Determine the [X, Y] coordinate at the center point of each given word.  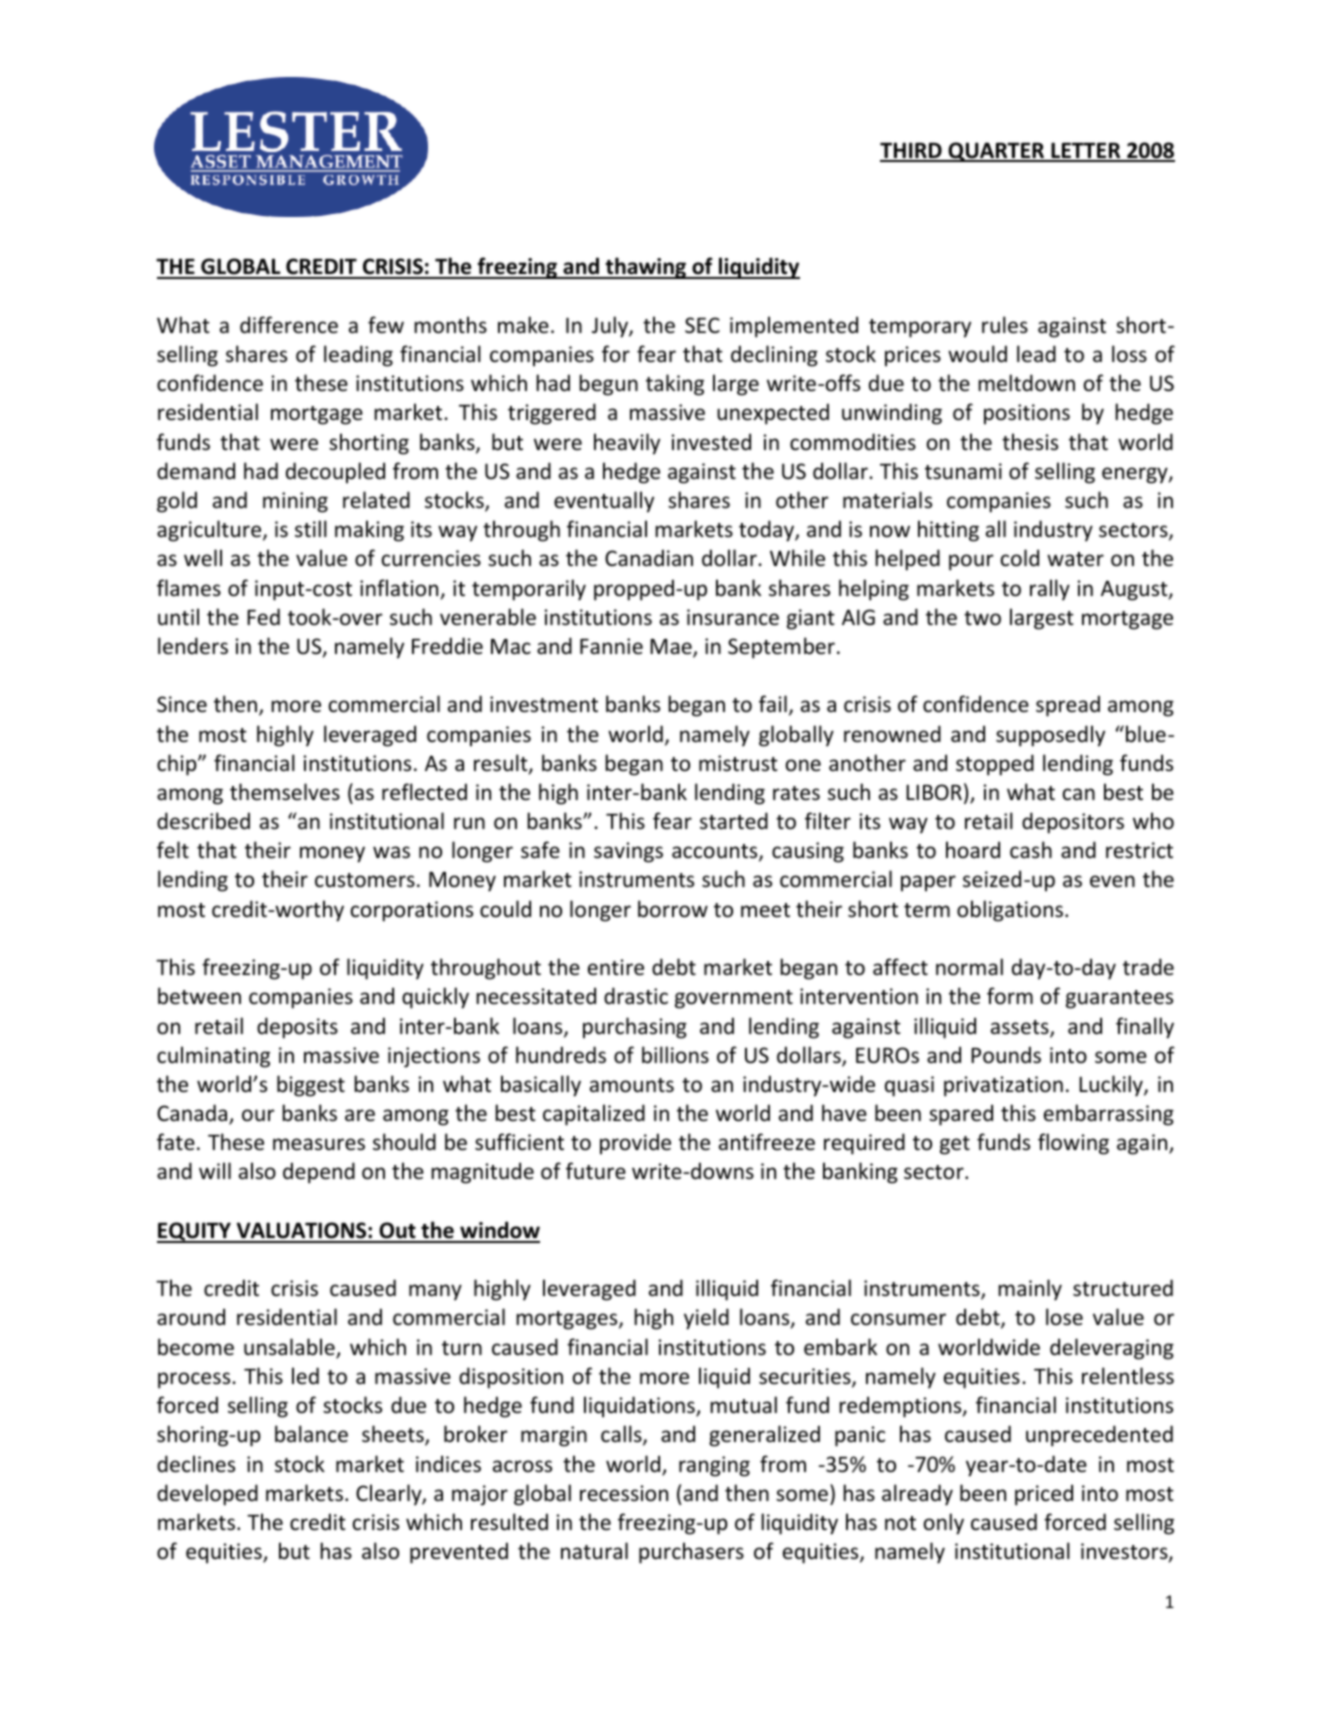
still [311, 528]
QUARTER [996, 152]
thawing [646, 268]
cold [1020, 558]
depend [319, 1173]
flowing [1073, 1144]
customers [365, 880]
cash [1031, 849]
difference [289, 325]
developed [207, 1495]
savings [628, 852]
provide [635, 1144]
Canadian [649, 557]
